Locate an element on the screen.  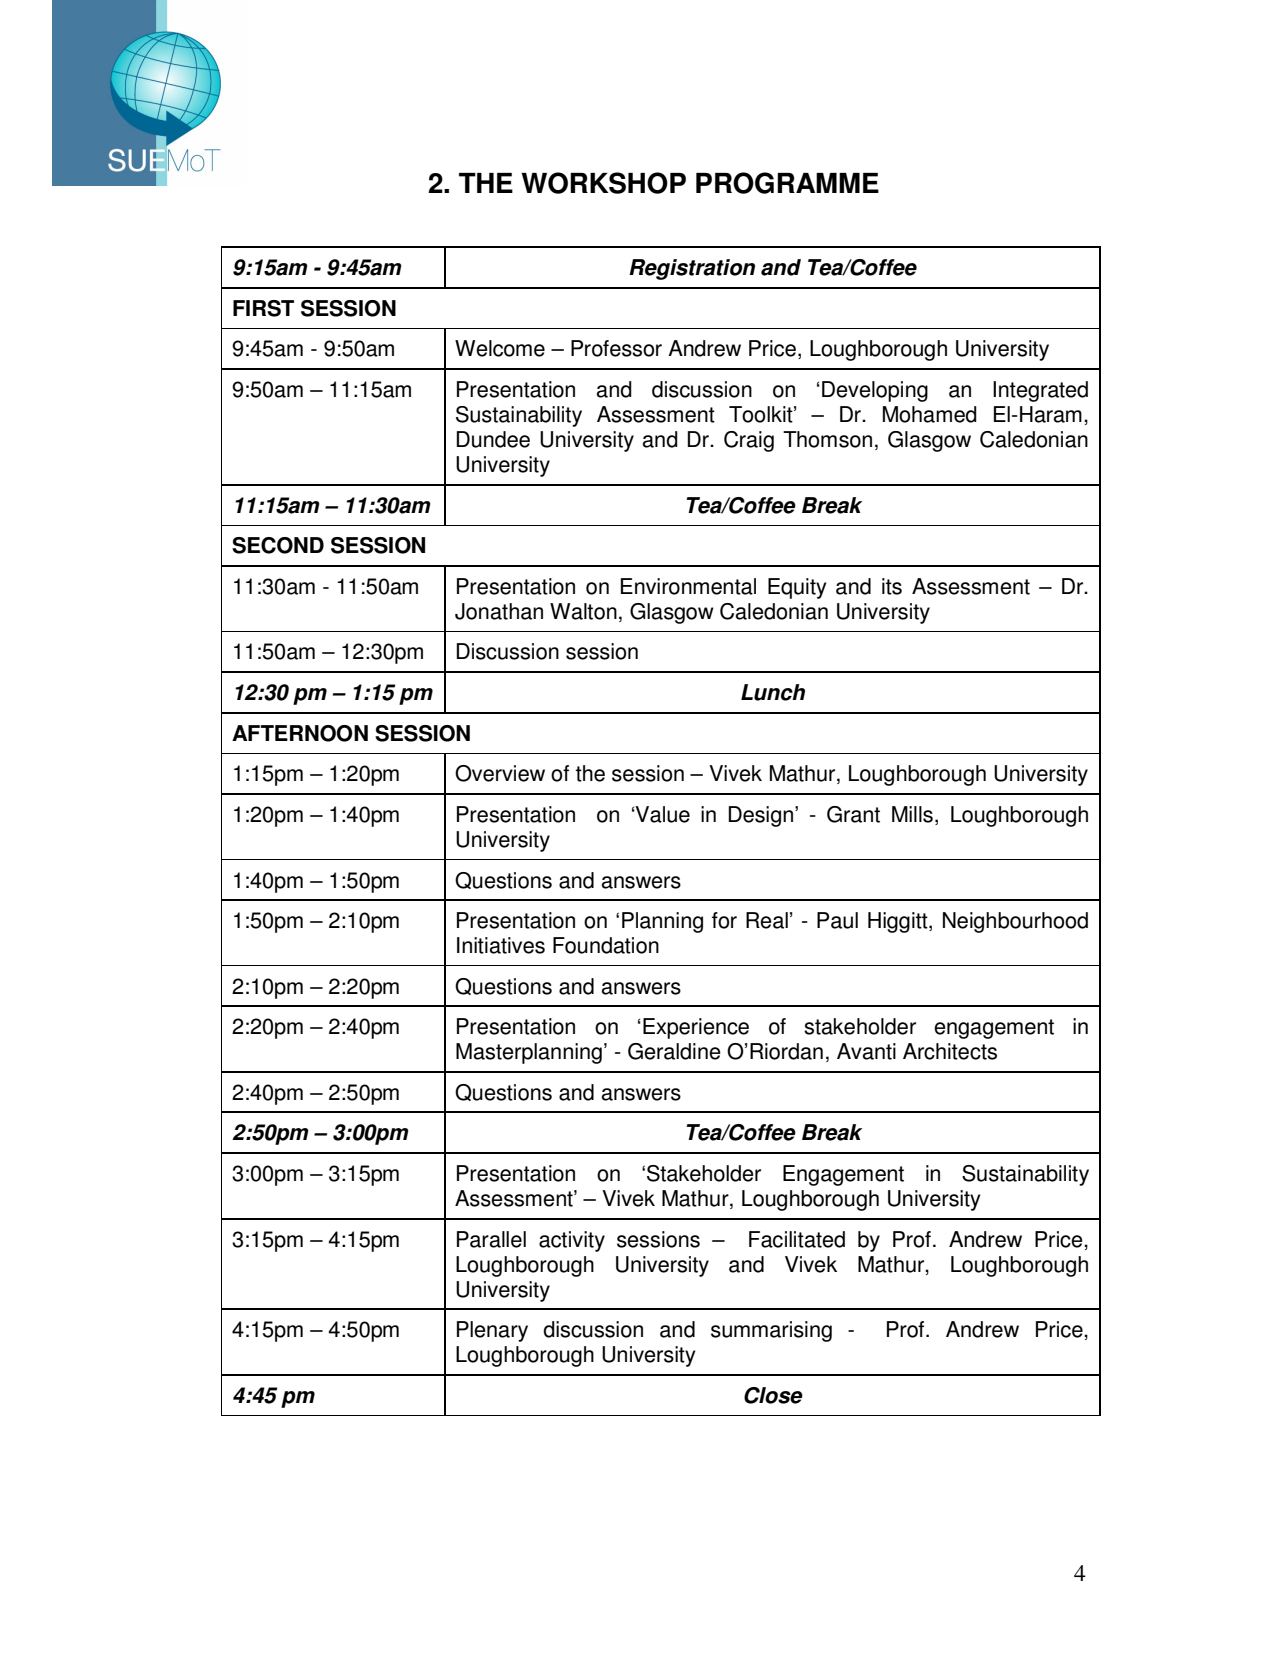
FIRST is located at coordinates (263, 308).
